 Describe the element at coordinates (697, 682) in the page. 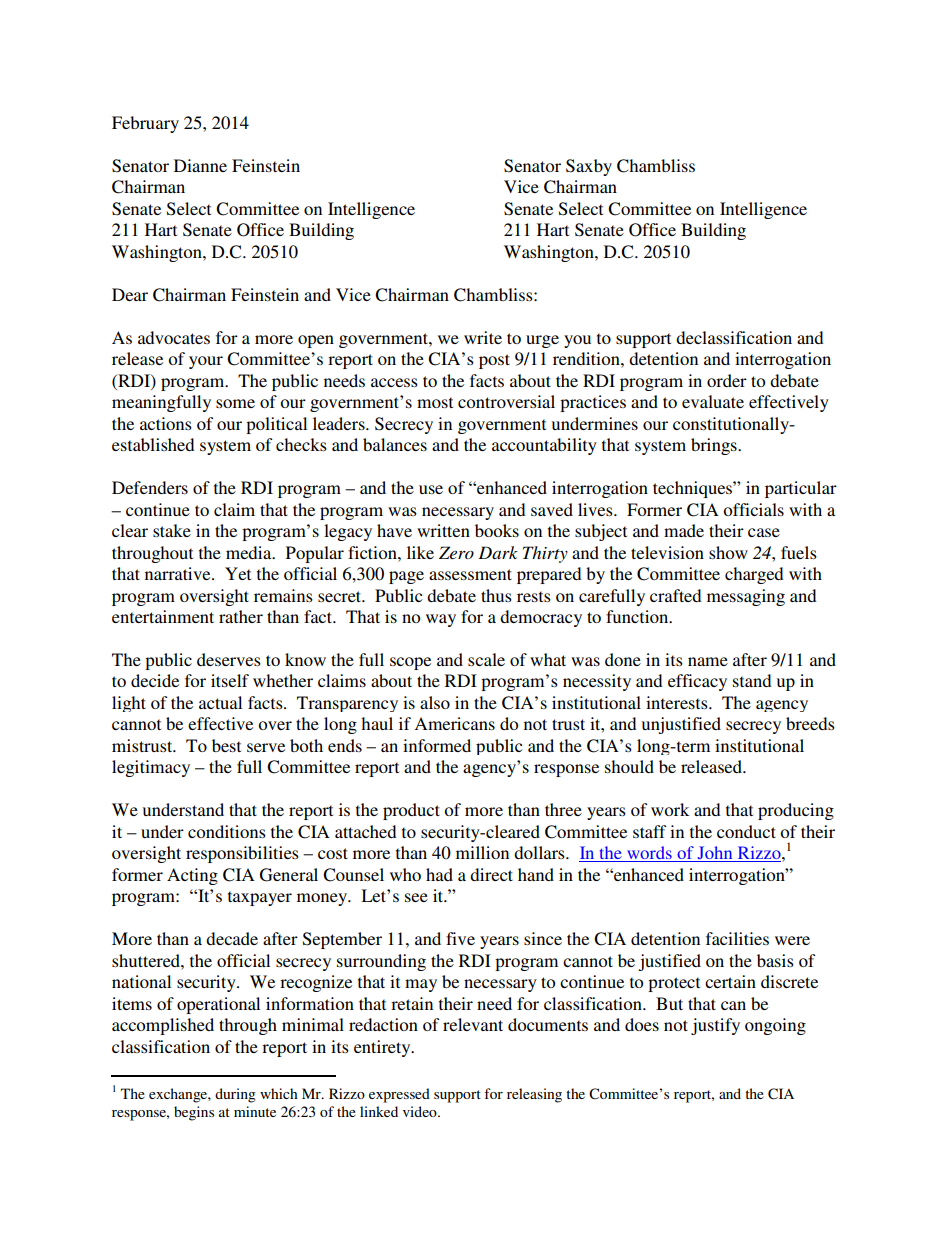

I see `efficacy` at that location.
